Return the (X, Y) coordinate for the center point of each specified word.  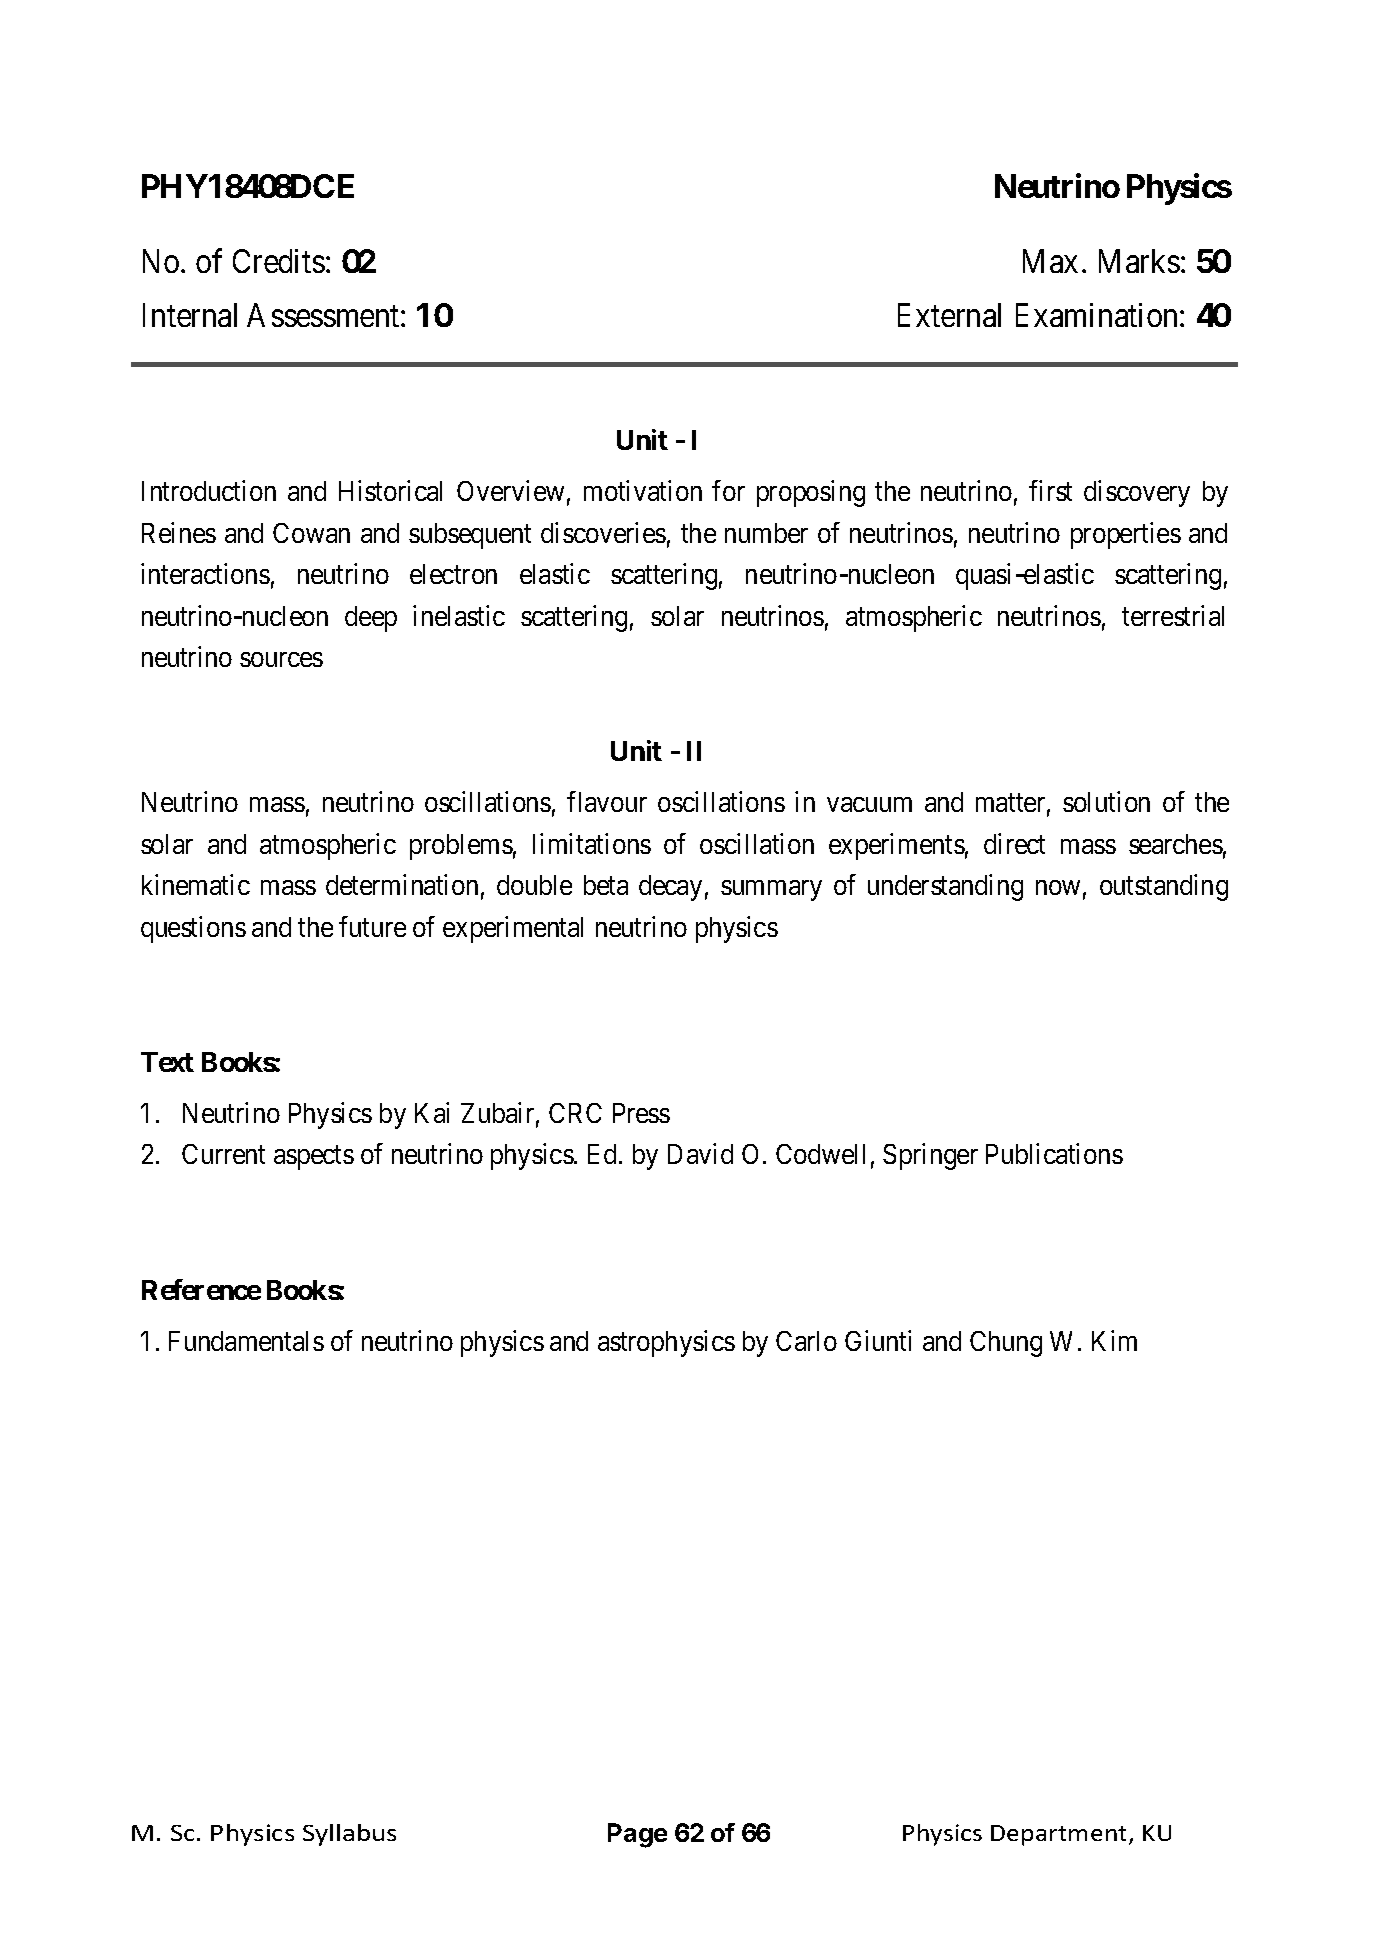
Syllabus (349, 1835)
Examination (1098, 315)
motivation (643, 490)
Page (637, 1835)
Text (167, 1062)
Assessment (324, 315)
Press (641, 1113)
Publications (1054, 1154)
